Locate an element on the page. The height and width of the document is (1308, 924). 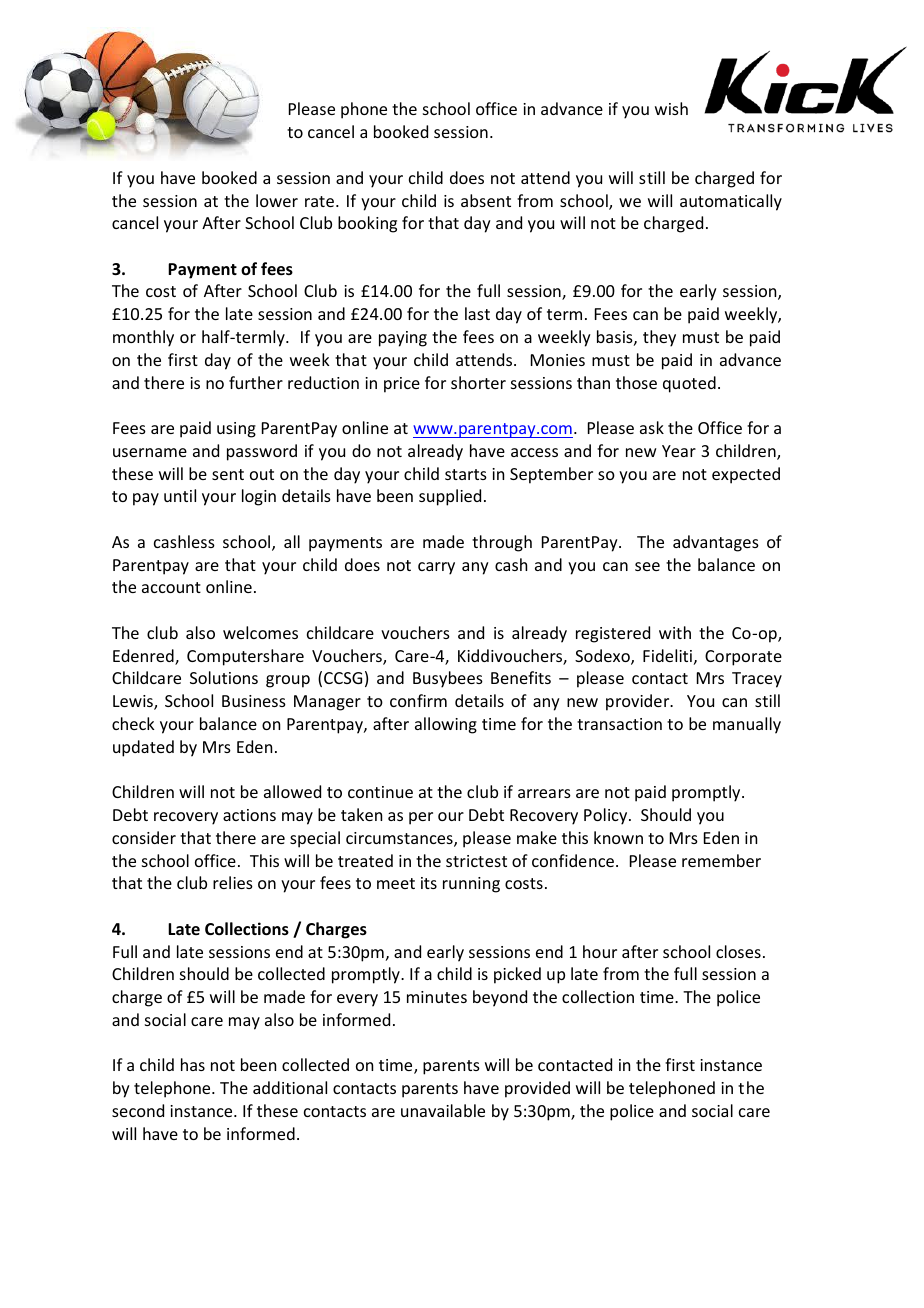
booking is located at coordinates (367, 224).
